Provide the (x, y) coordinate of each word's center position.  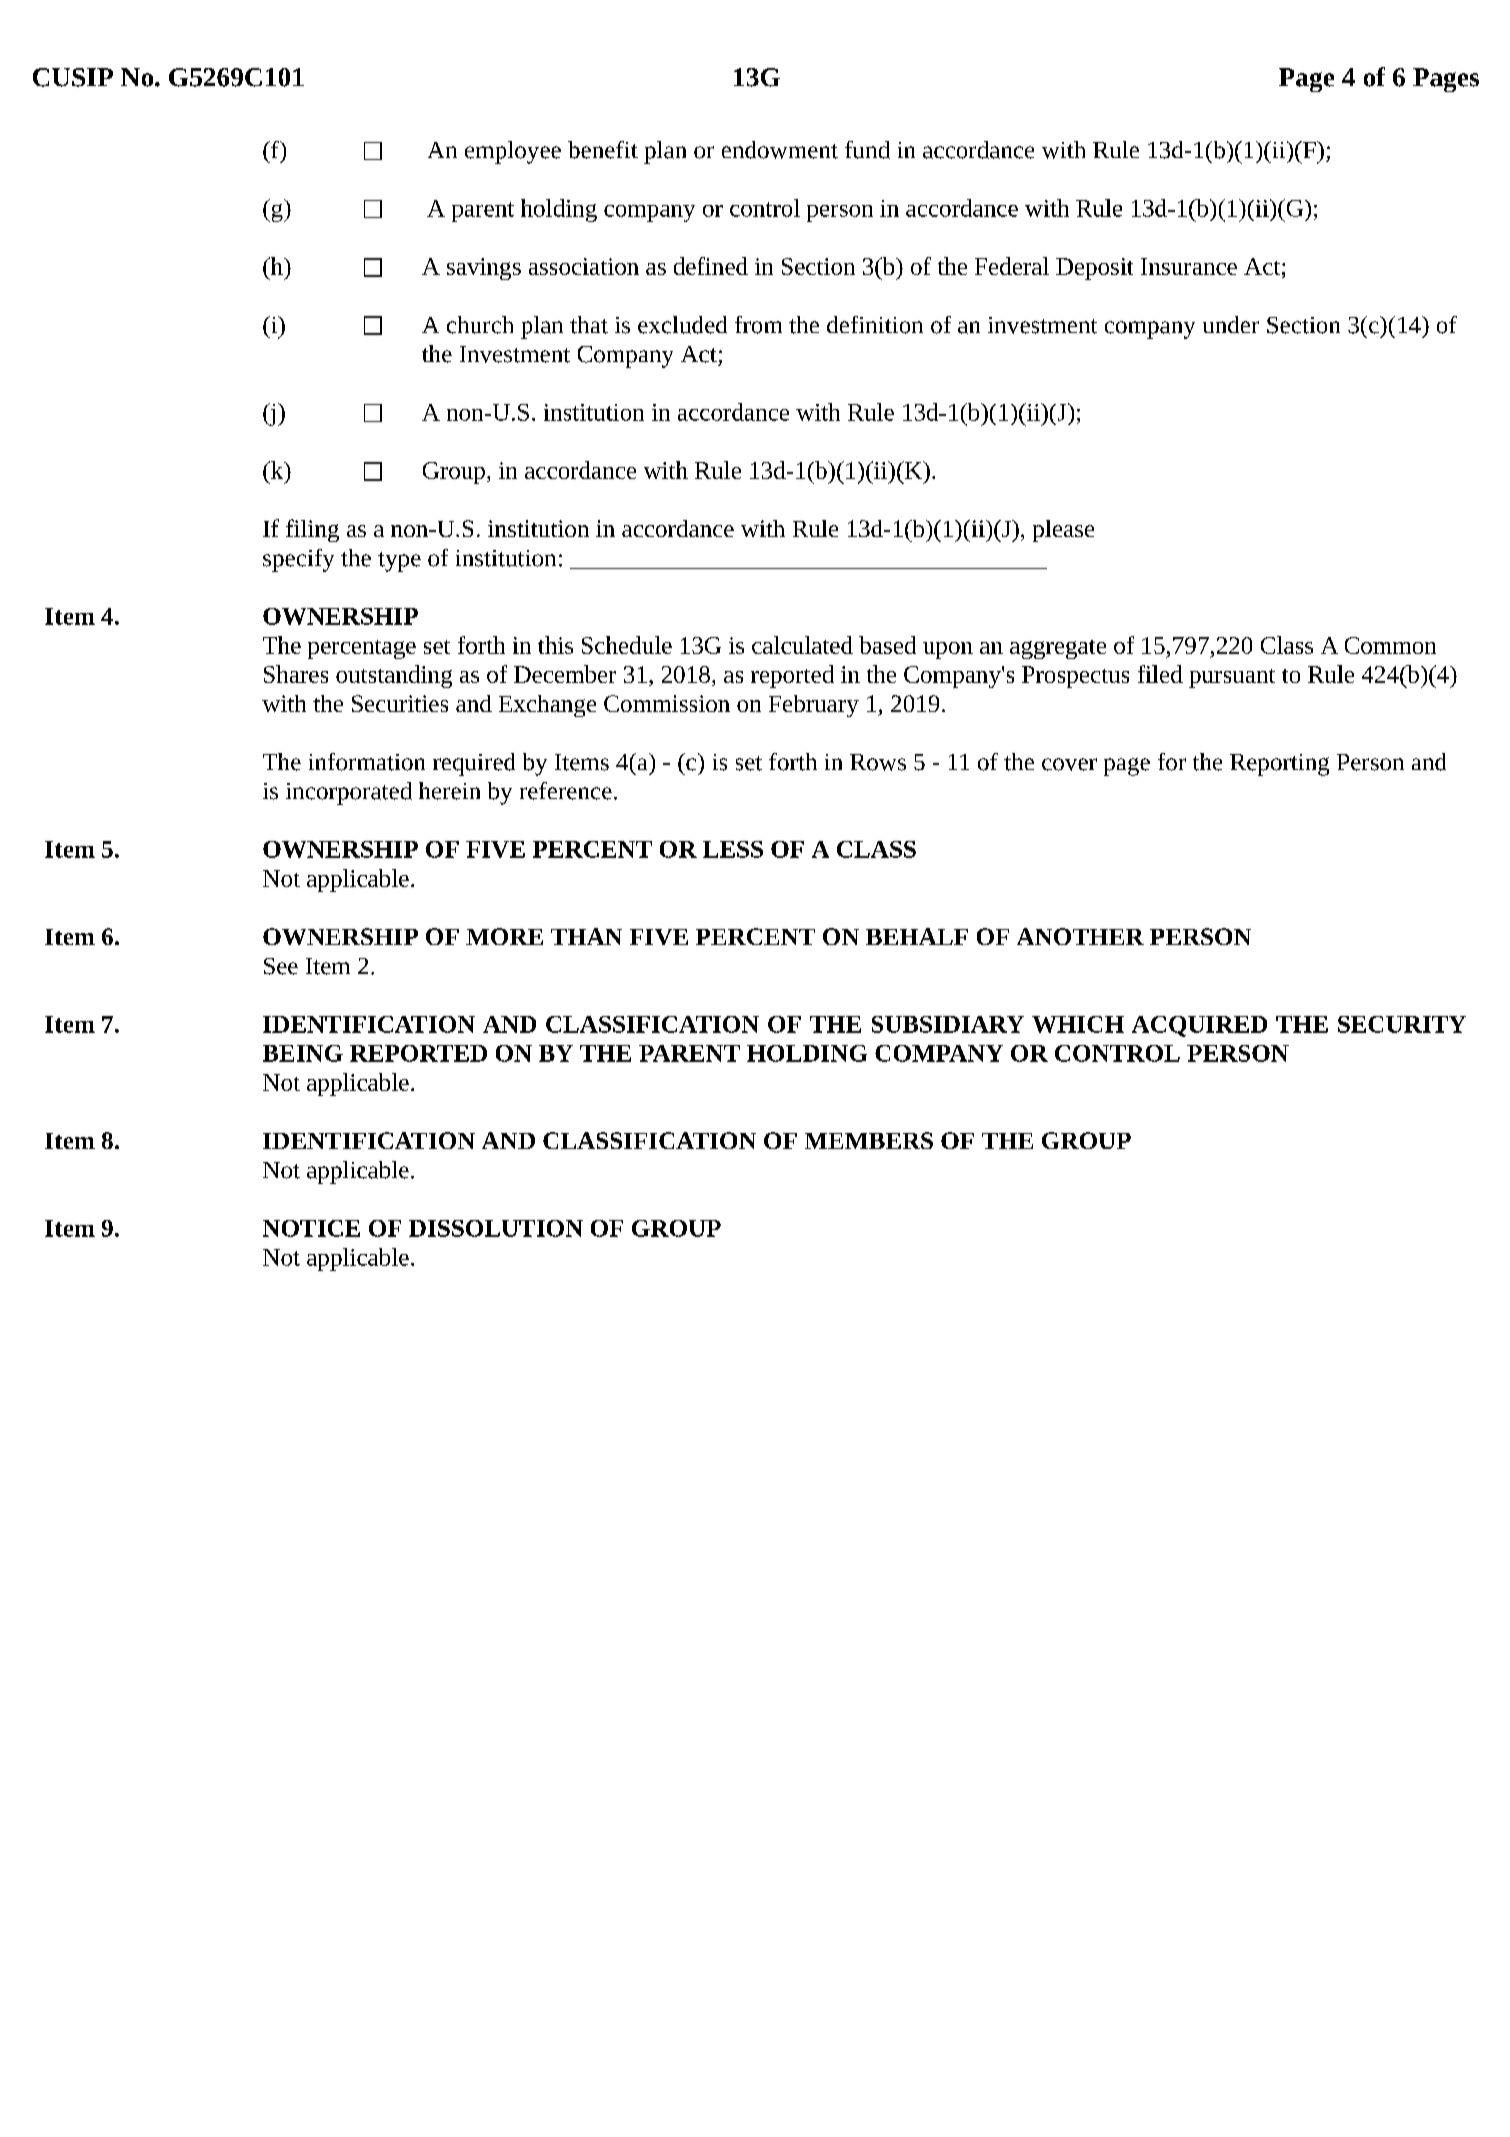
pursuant (1232, 678)
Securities (400, 703)
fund (867, 150)
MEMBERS (869, 1140)
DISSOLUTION (496, 1228)
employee (513, 152)
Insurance (1189, 266)
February (814, 706)
